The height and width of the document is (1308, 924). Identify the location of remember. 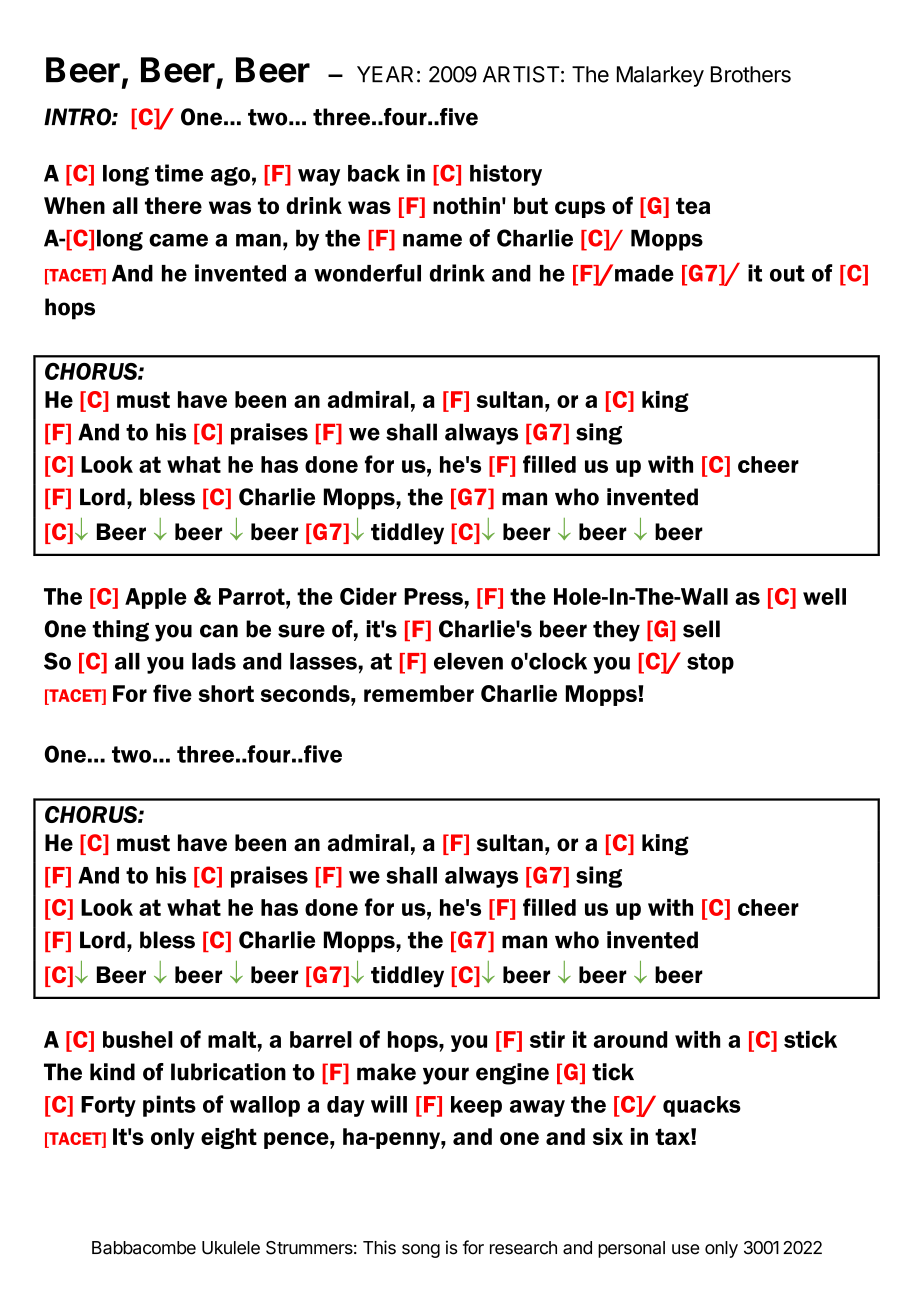
(419, 693).
